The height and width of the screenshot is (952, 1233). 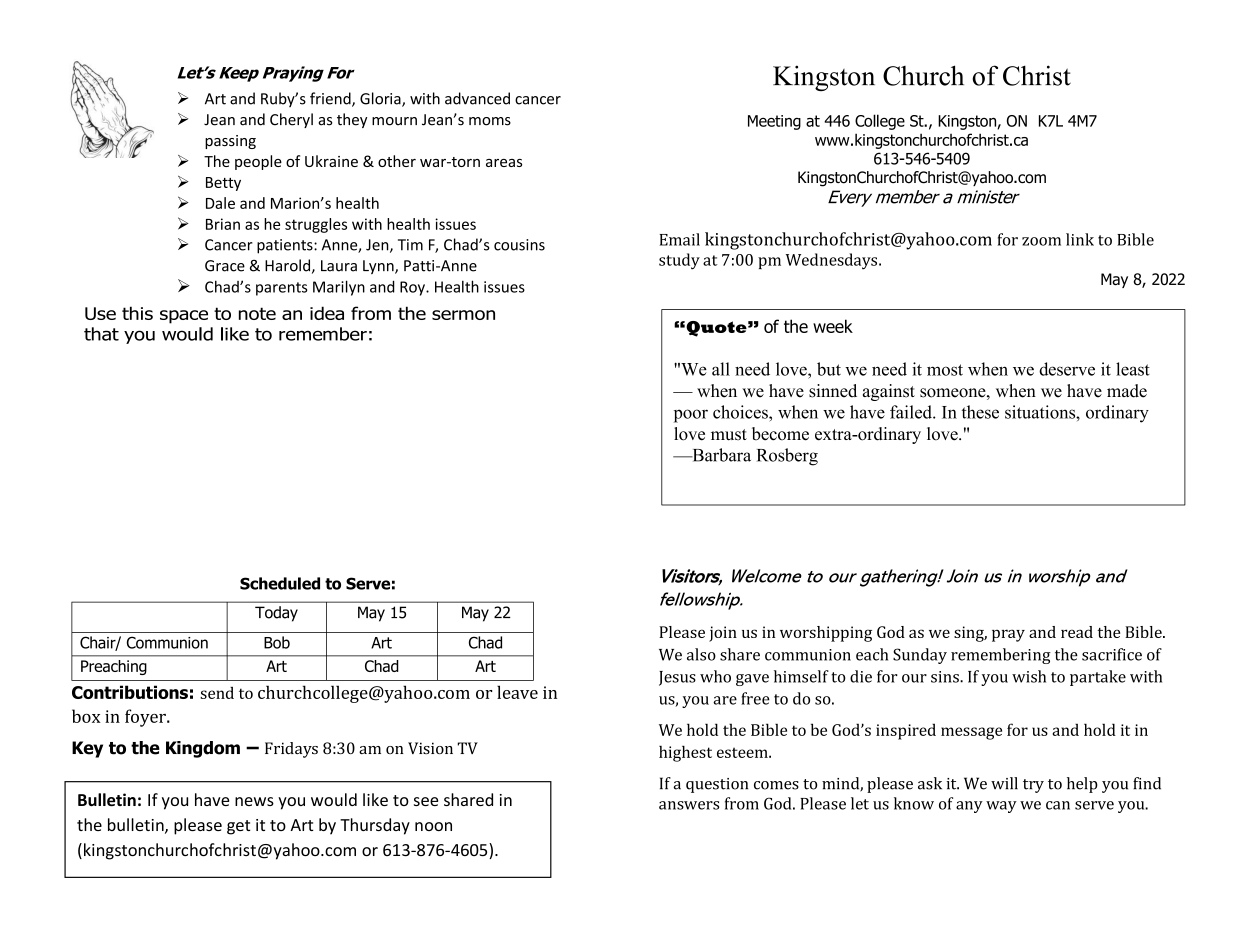 I want to click on answers, so click(x=689, y=805).
